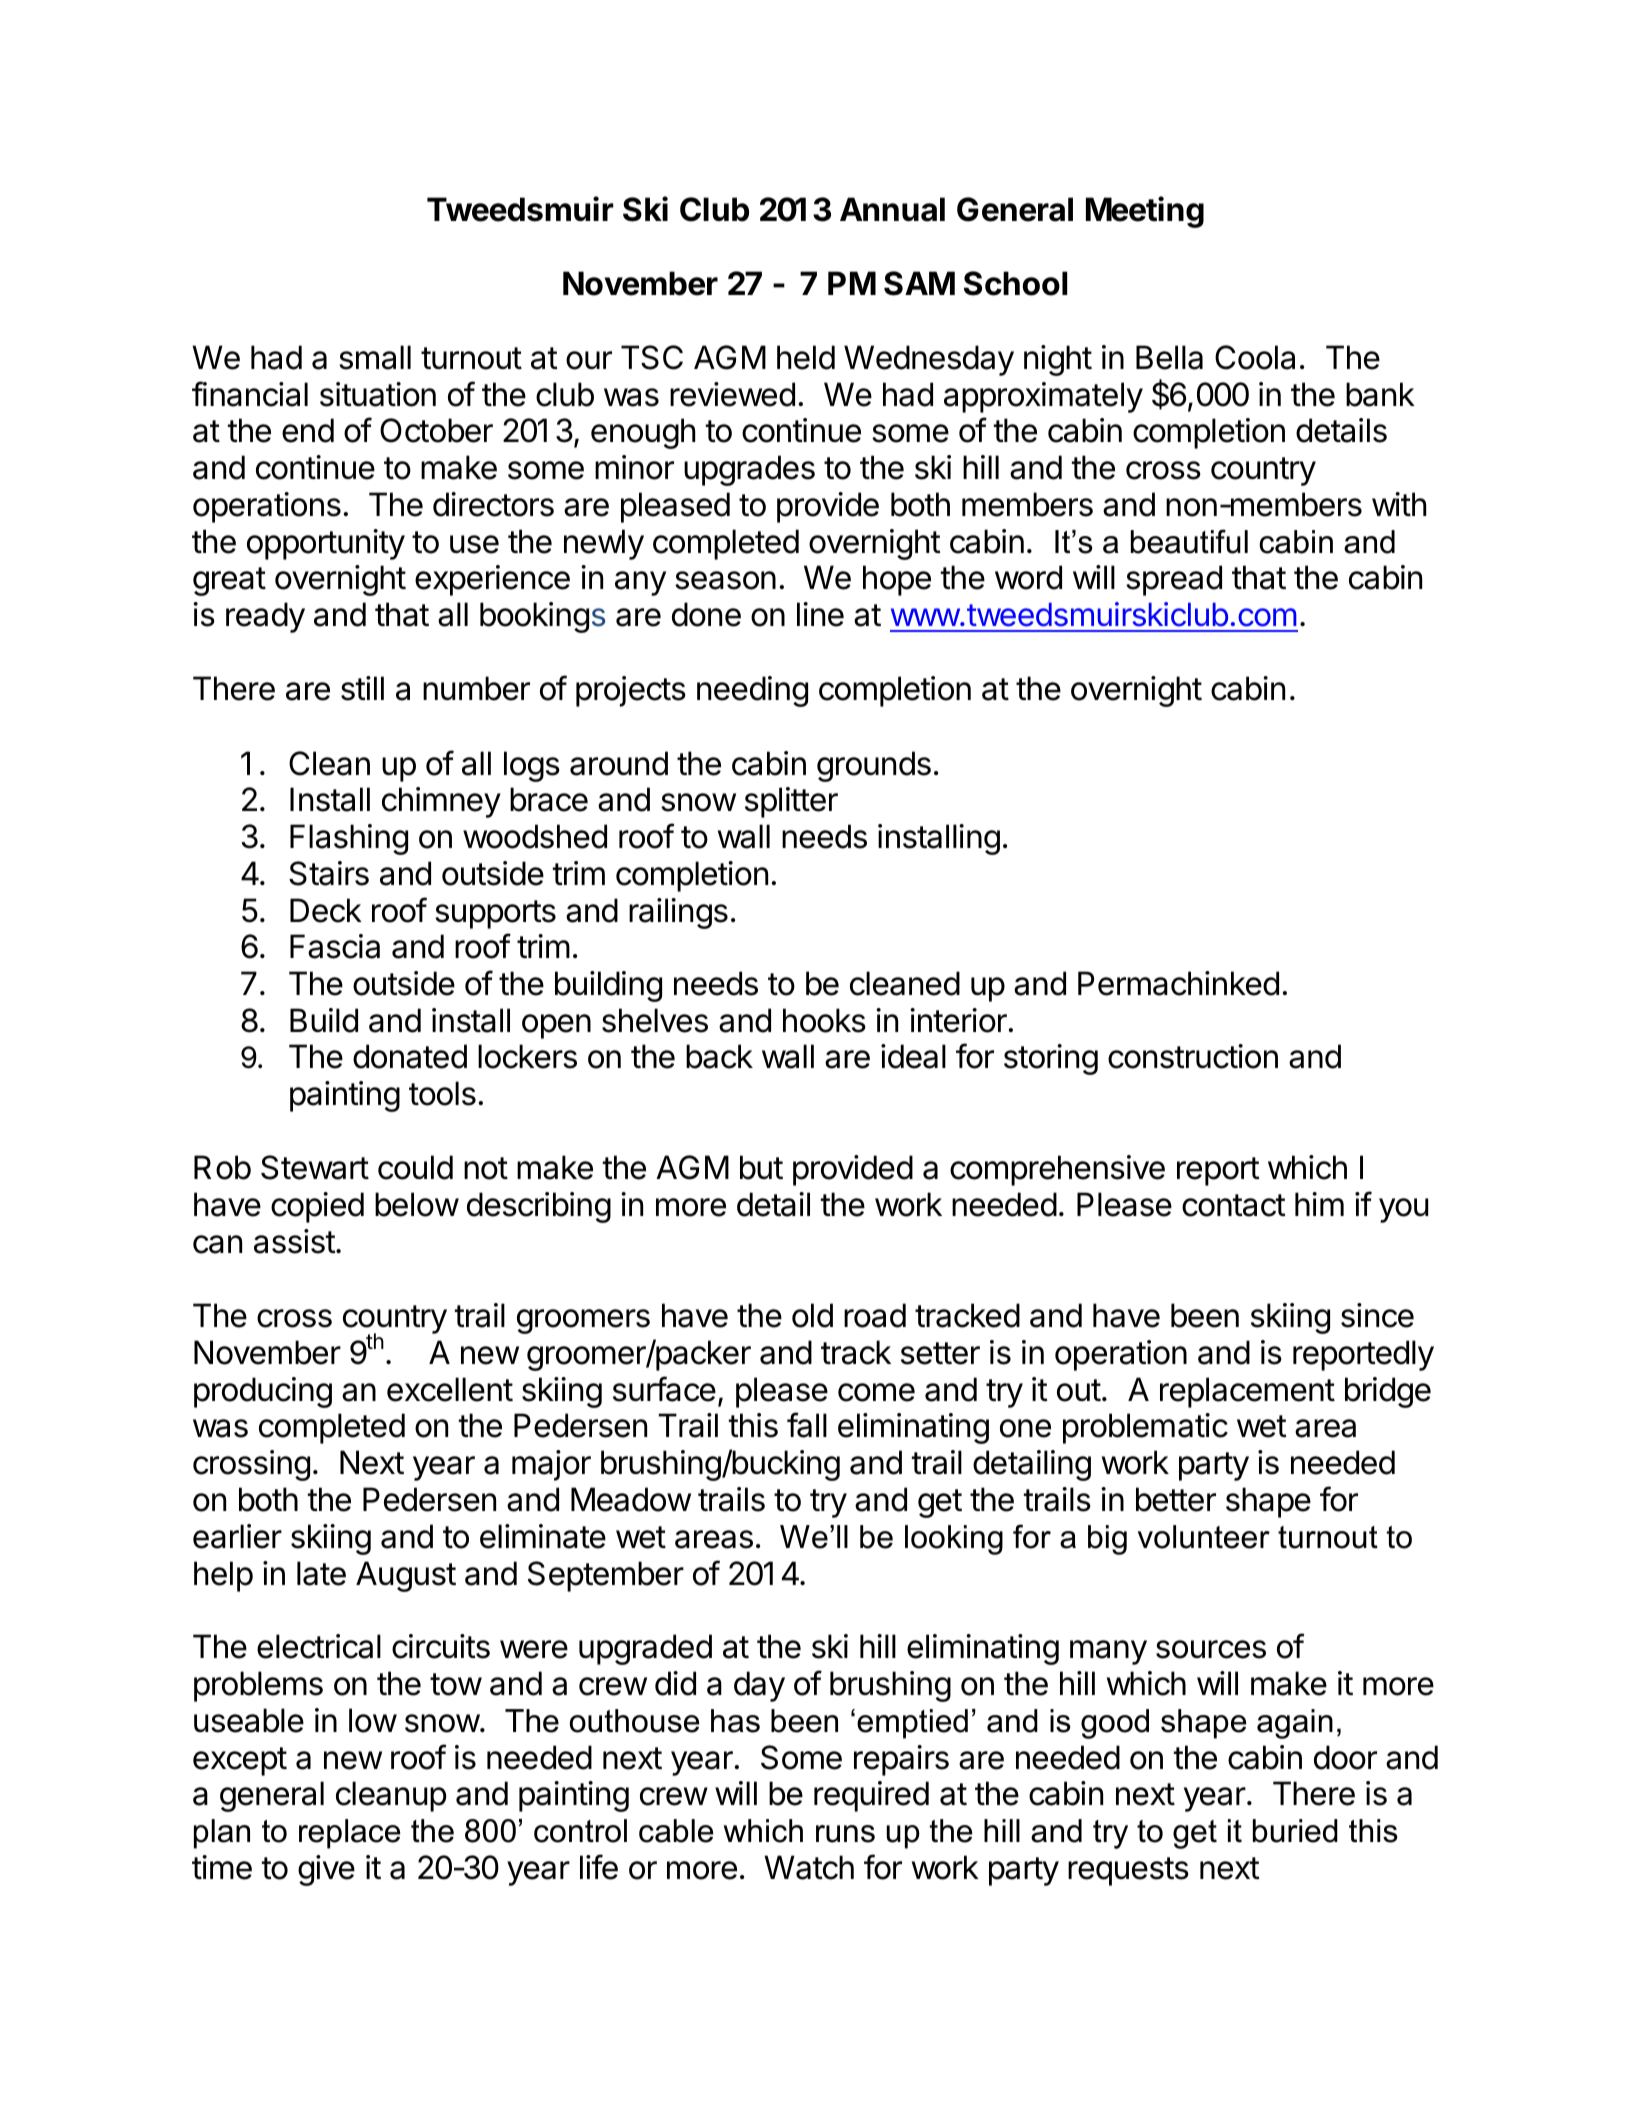 This image has height=2110, width=1631. I want to click on since, so click(1377, 1315).
